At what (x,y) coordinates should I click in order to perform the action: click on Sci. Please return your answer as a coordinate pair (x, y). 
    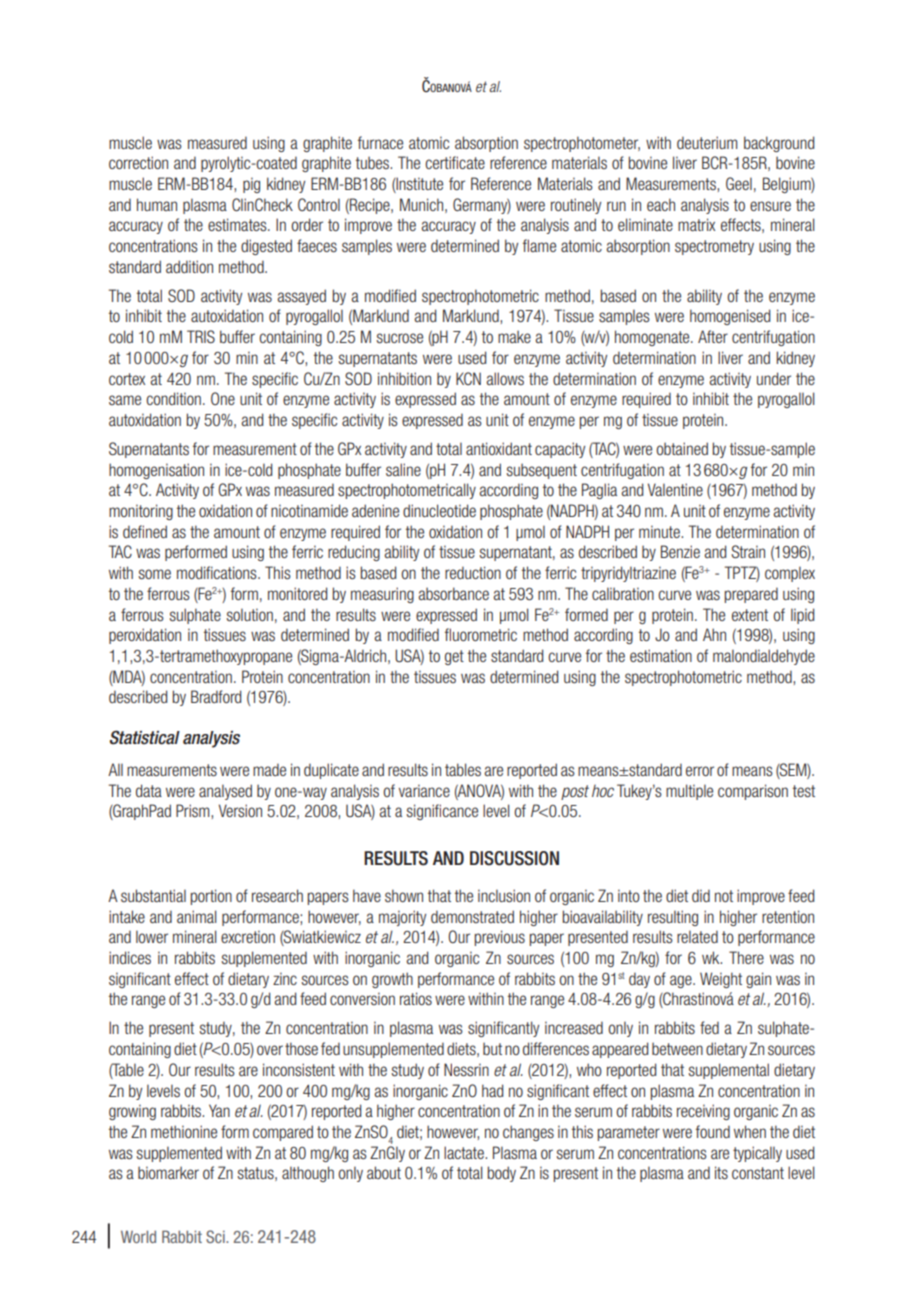
    Looking at the image, I should click on (216, 1236).
